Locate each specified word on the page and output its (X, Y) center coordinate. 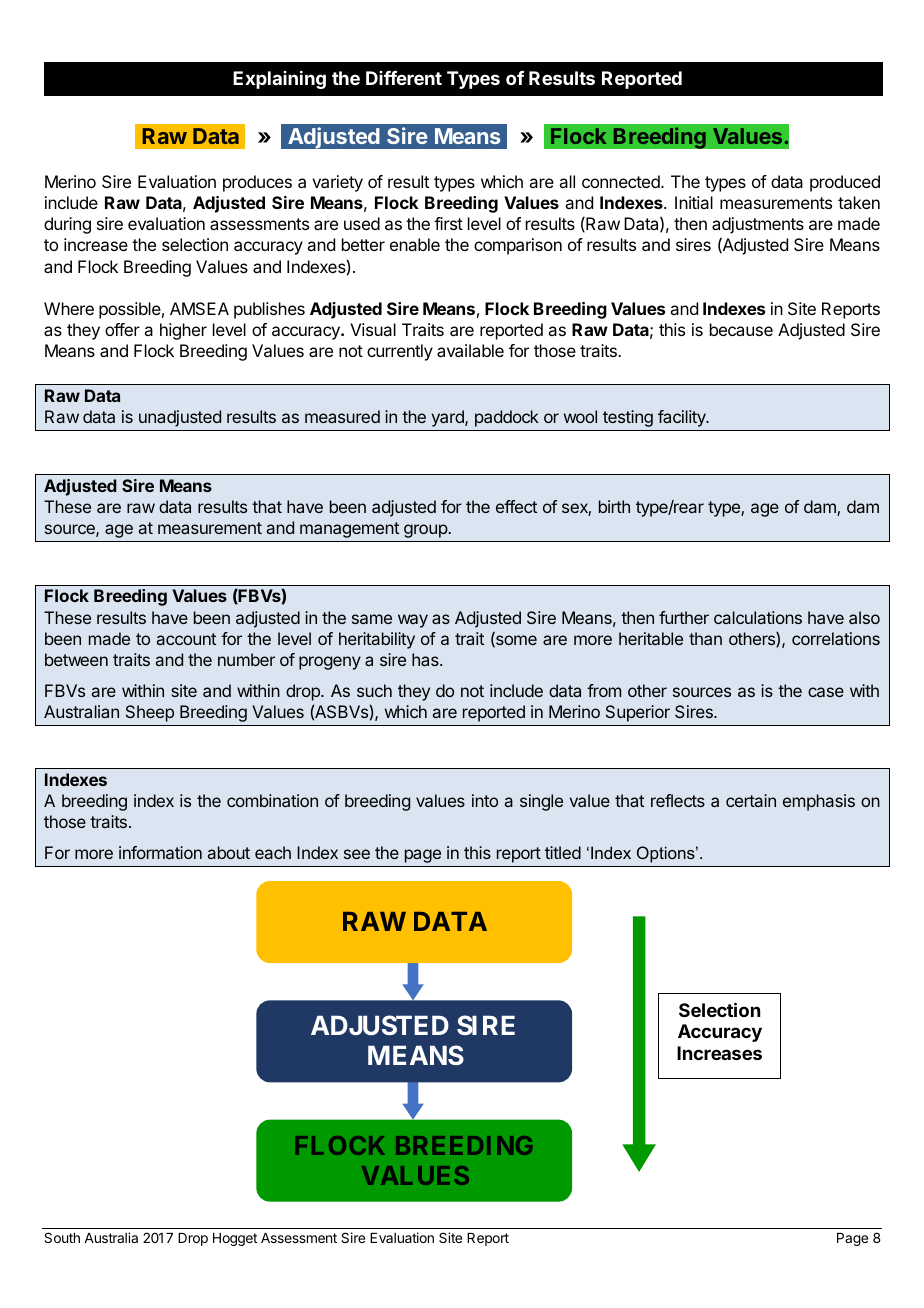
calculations (758, 617)
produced (845, 183)
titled (563, 852)
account (186, 639)
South (62, 1237)
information (160, 852)
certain (751, 800)
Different (404, 78)
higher (183, 331)
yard (448, 418)
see (357, 854)
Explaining (279, 80)
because (741, 329)
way (413, 621)
